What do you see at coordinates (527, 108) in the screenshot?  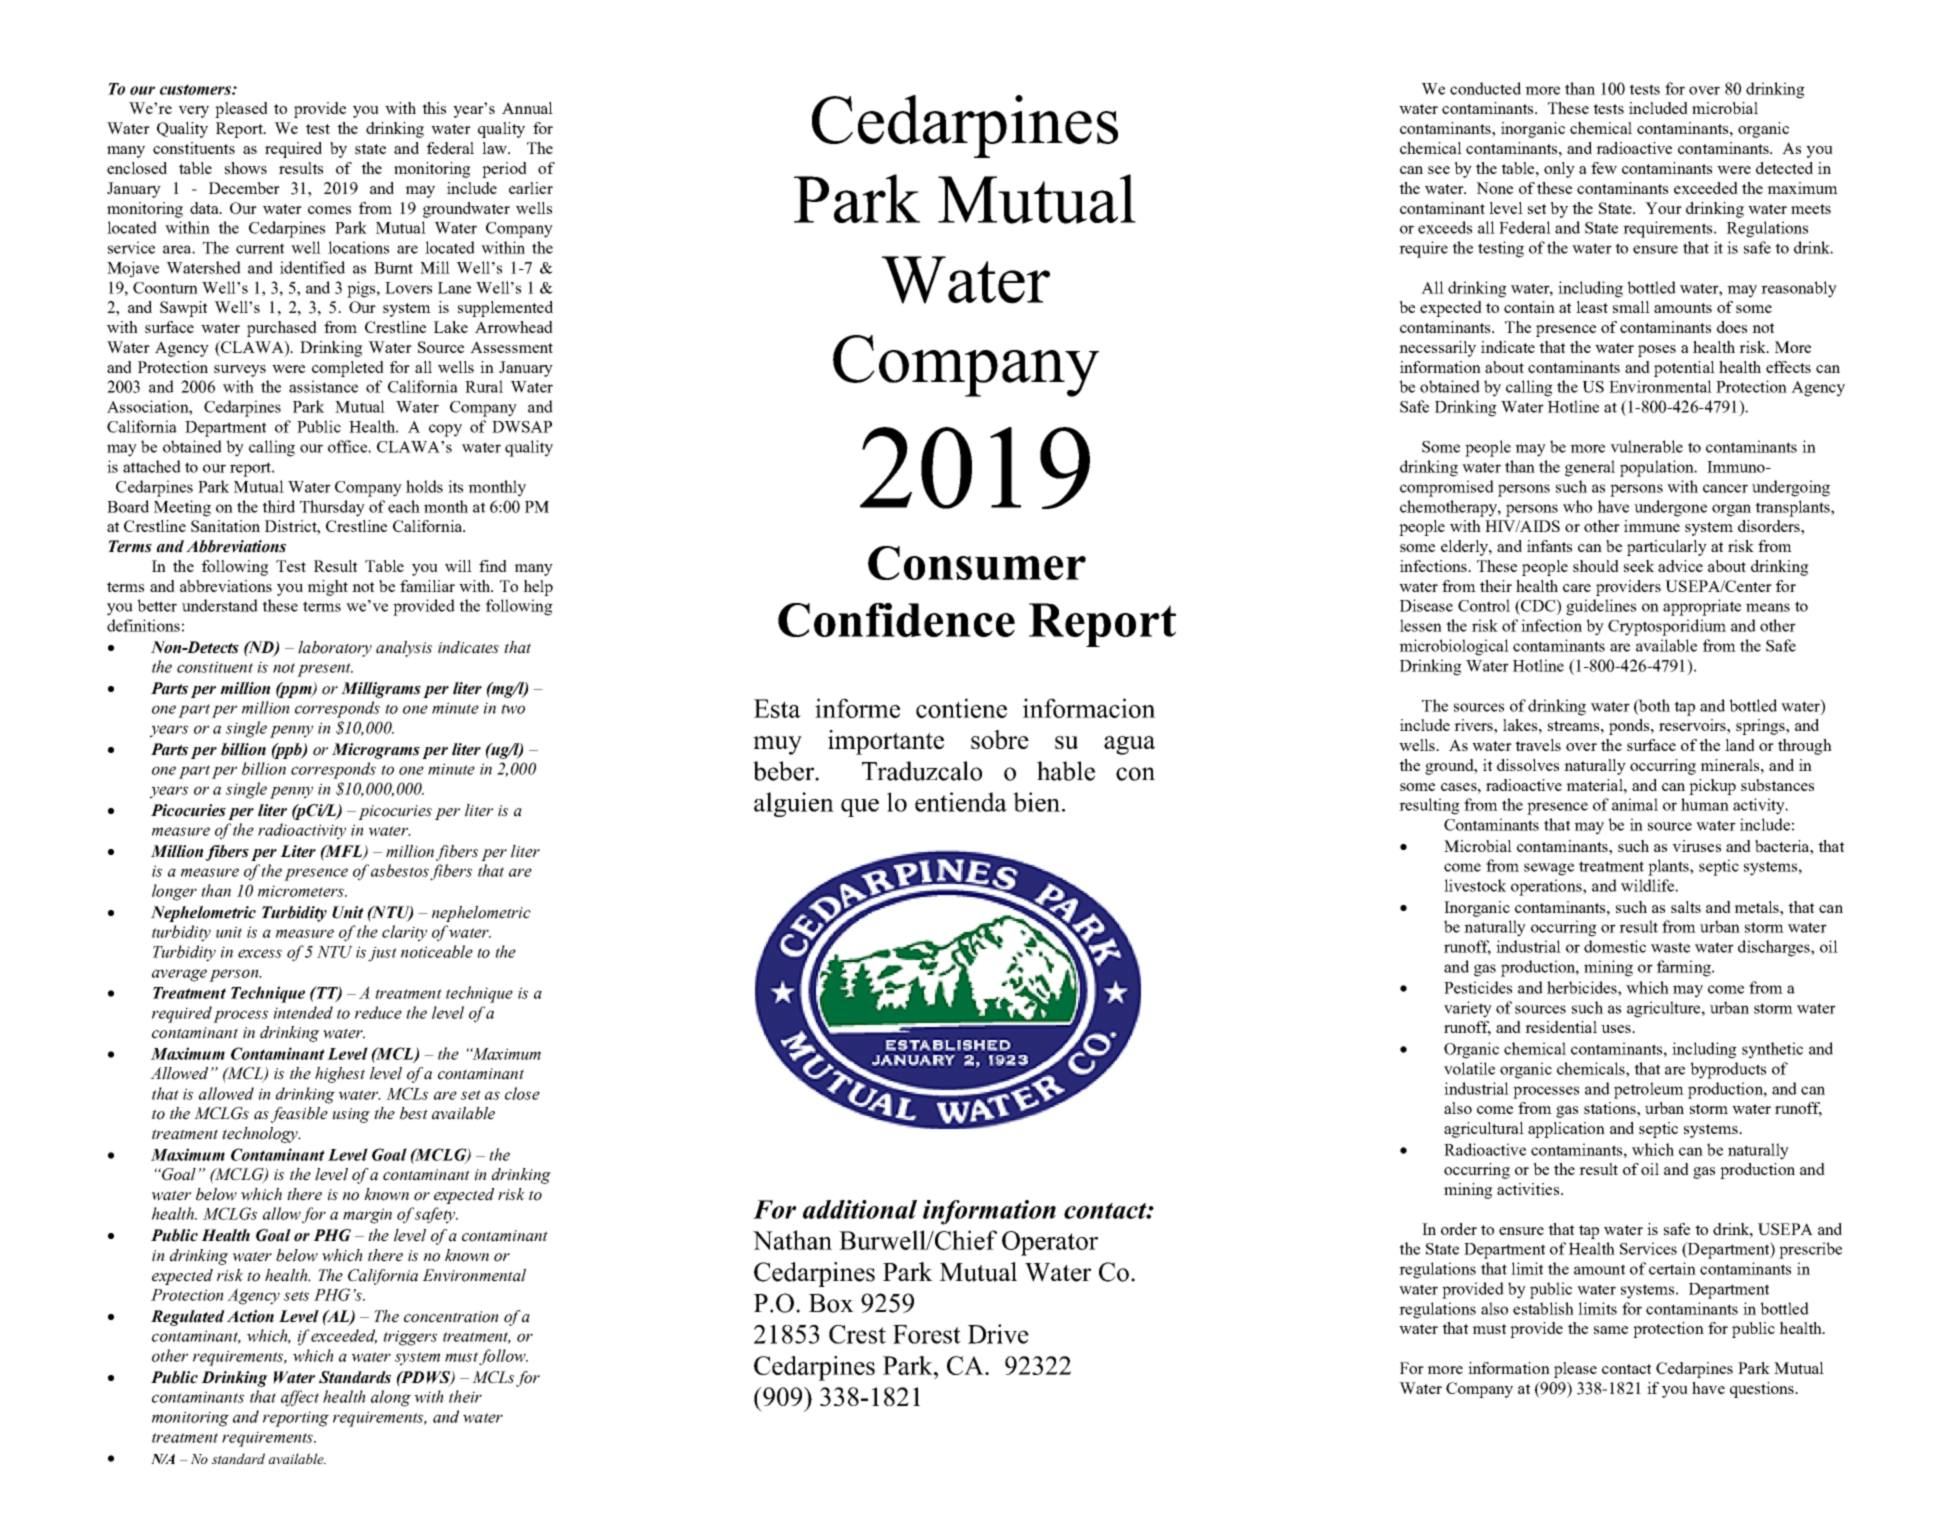 I see `Annual` at bounding box center [527, 108].
